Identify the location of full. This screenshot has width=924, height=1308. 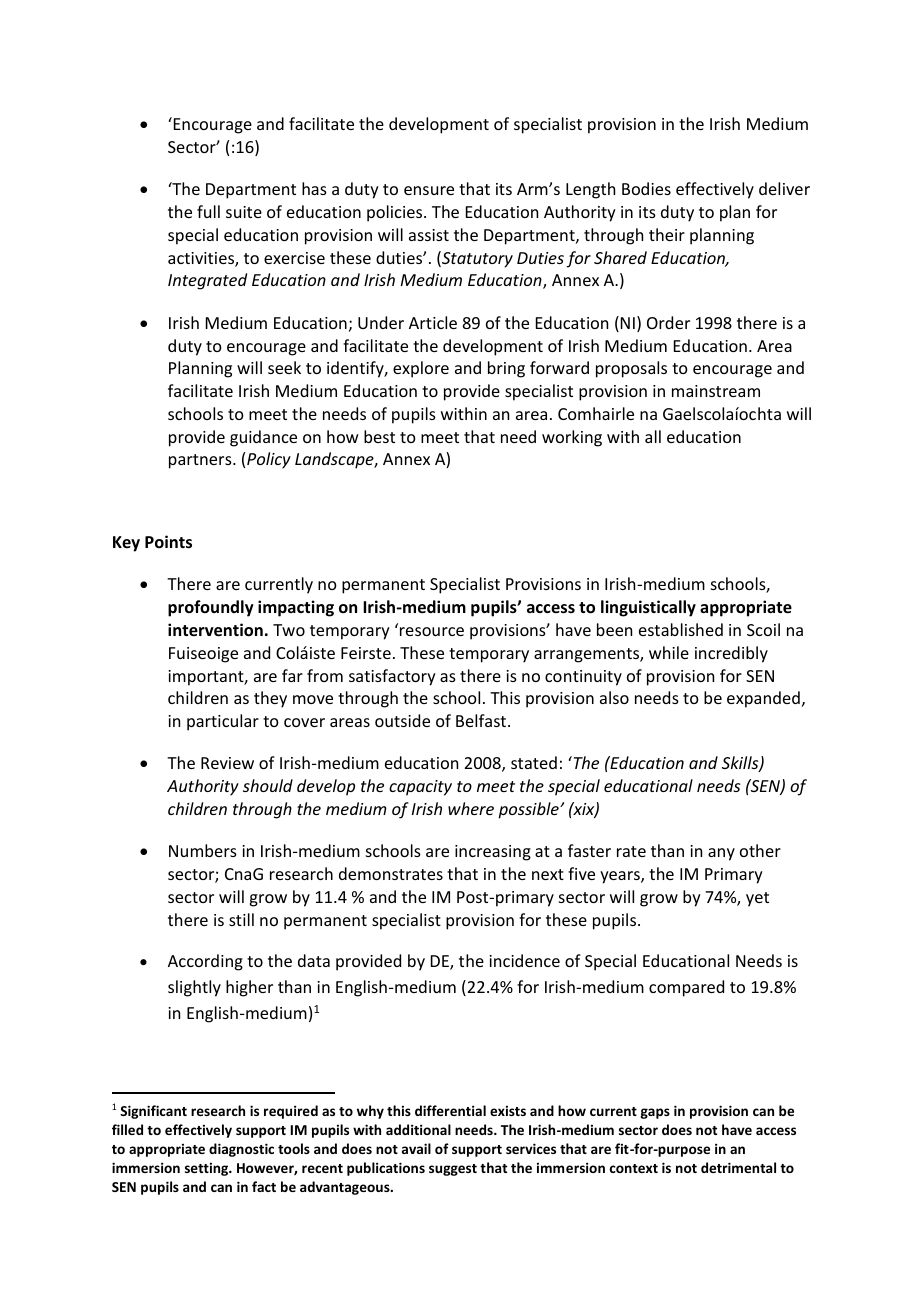
(208, 211).
